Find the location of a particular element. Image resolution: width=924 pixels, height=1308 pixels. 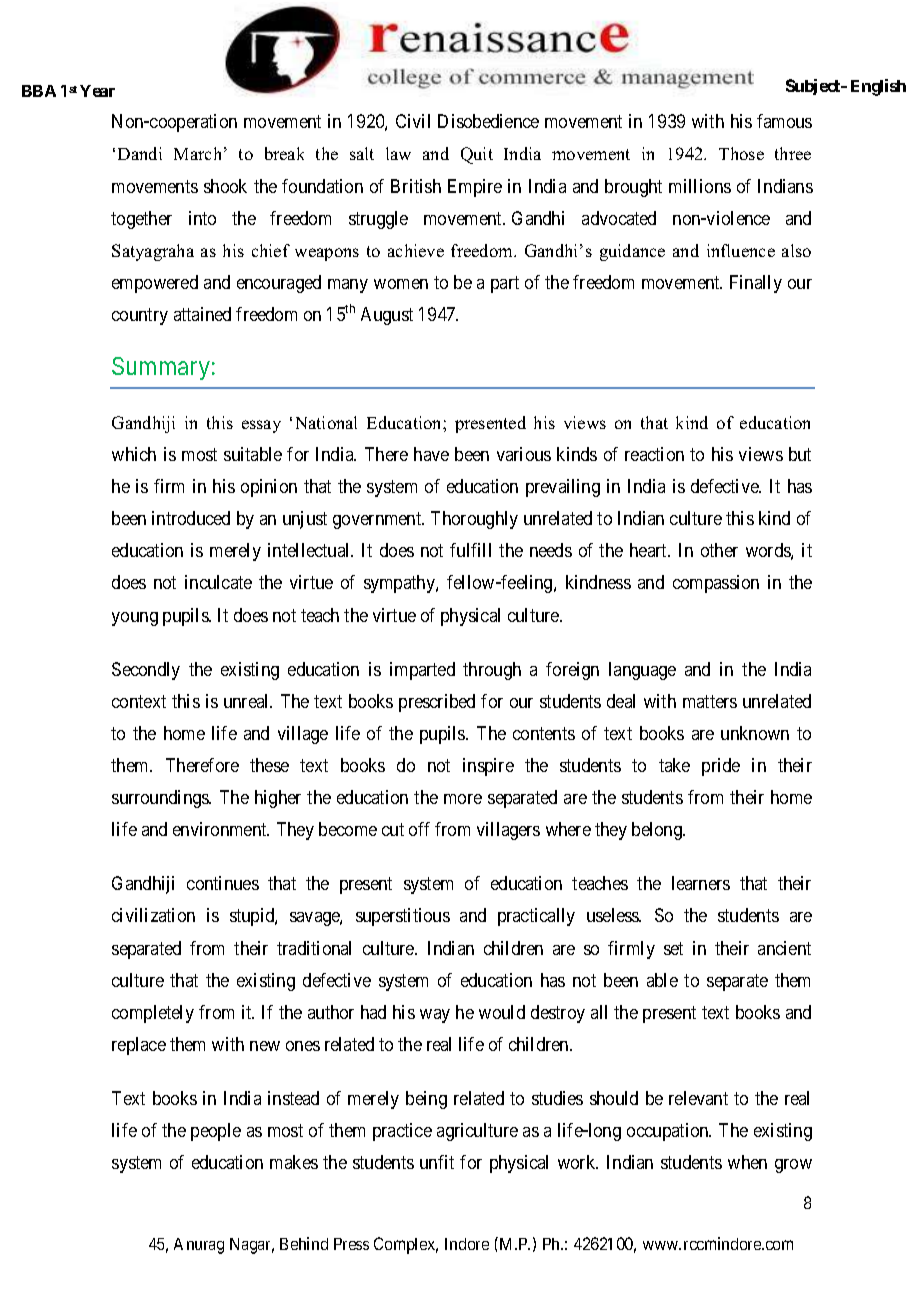

Year is located at coordinates (97, 91).
